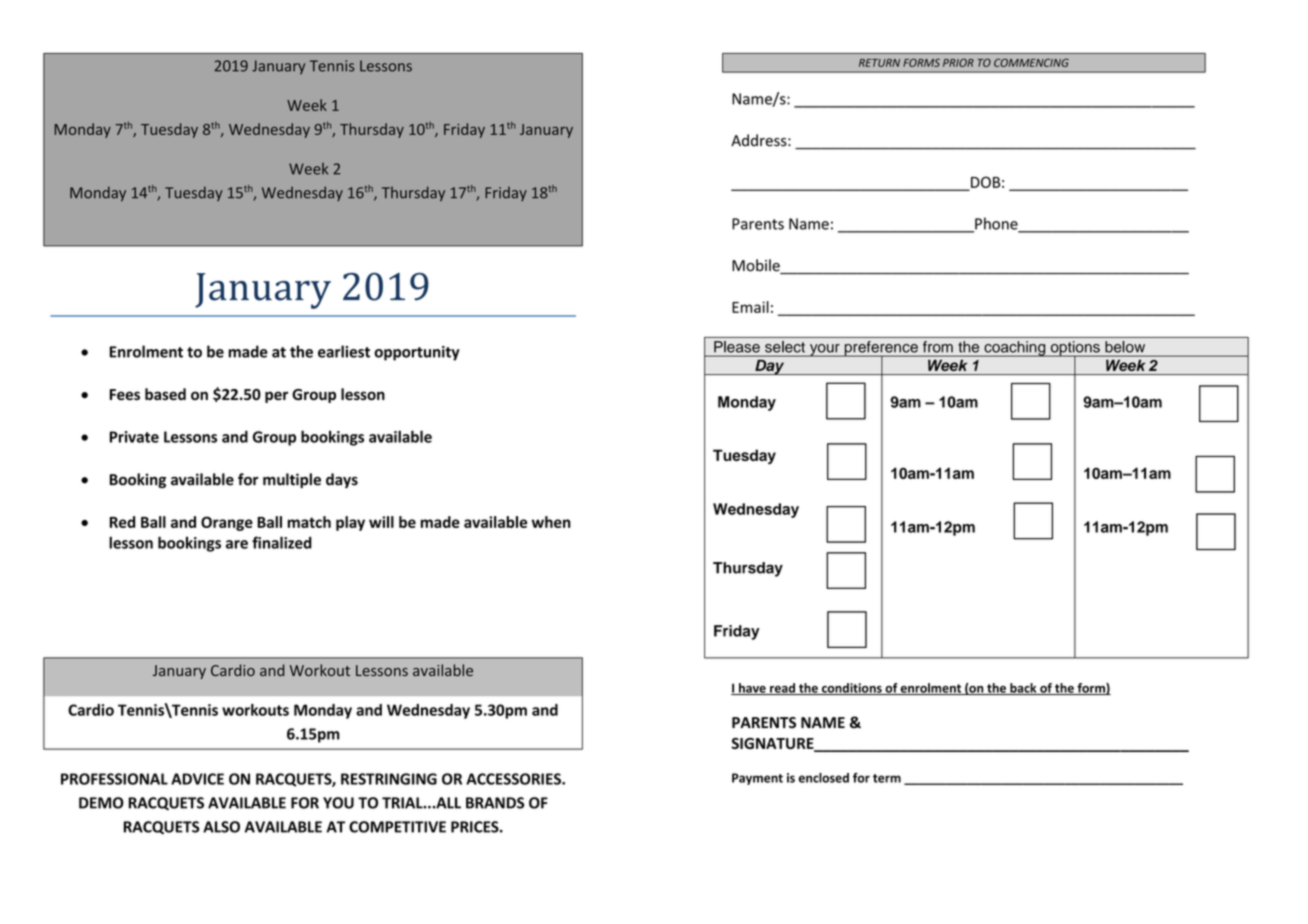 The image size is (1308, 924). What do you see at coordinates (852, 689) in the screenshot?
I see `conditions` at bounding box center [852, 689].
